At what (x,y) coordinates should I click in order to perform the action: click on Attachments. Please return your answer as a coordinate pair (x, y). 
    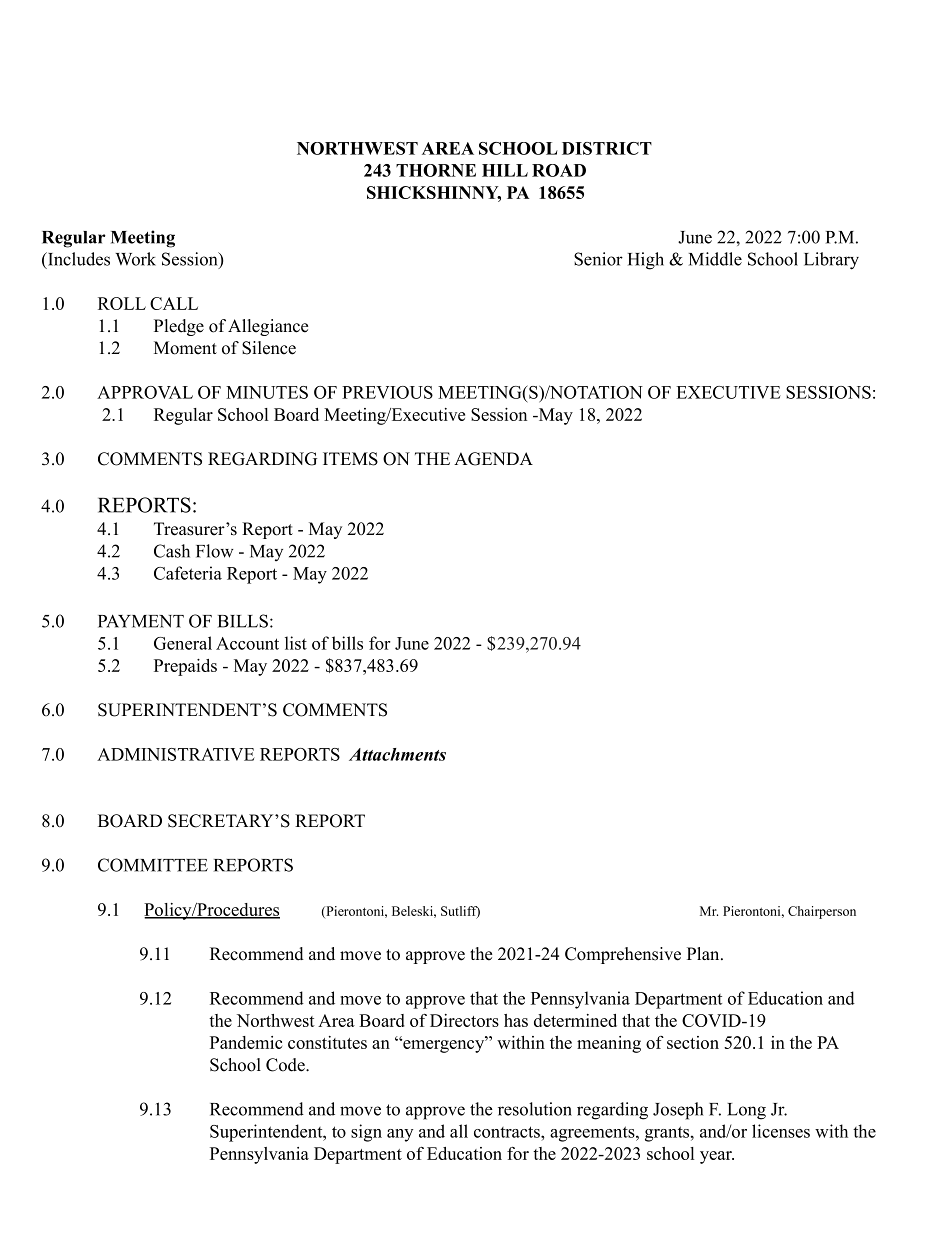
    Looking at the image, I should click on (397, 754).
